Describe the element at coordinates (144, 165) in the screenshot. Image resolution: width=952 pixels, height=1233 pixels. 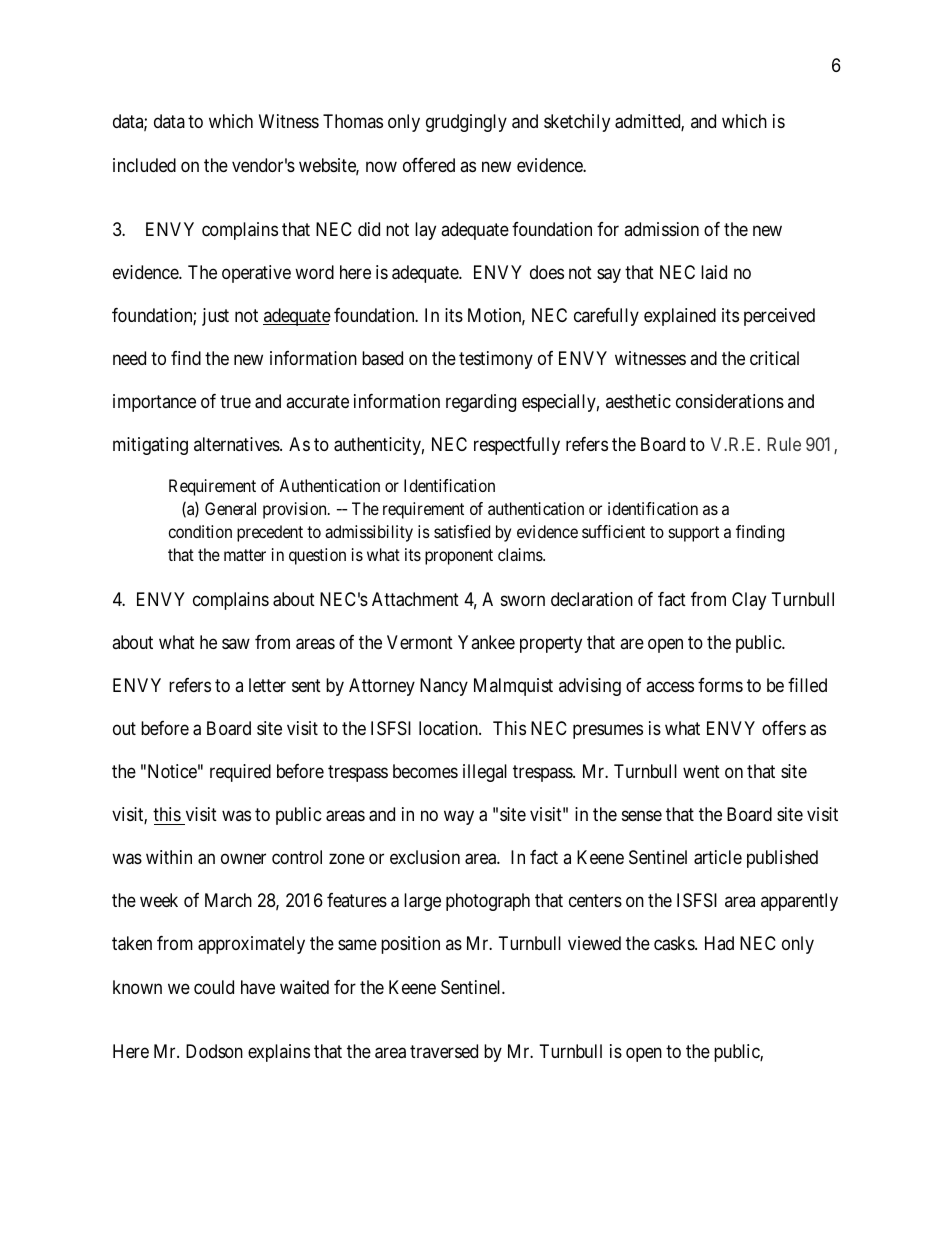
I see `included` at that location.
